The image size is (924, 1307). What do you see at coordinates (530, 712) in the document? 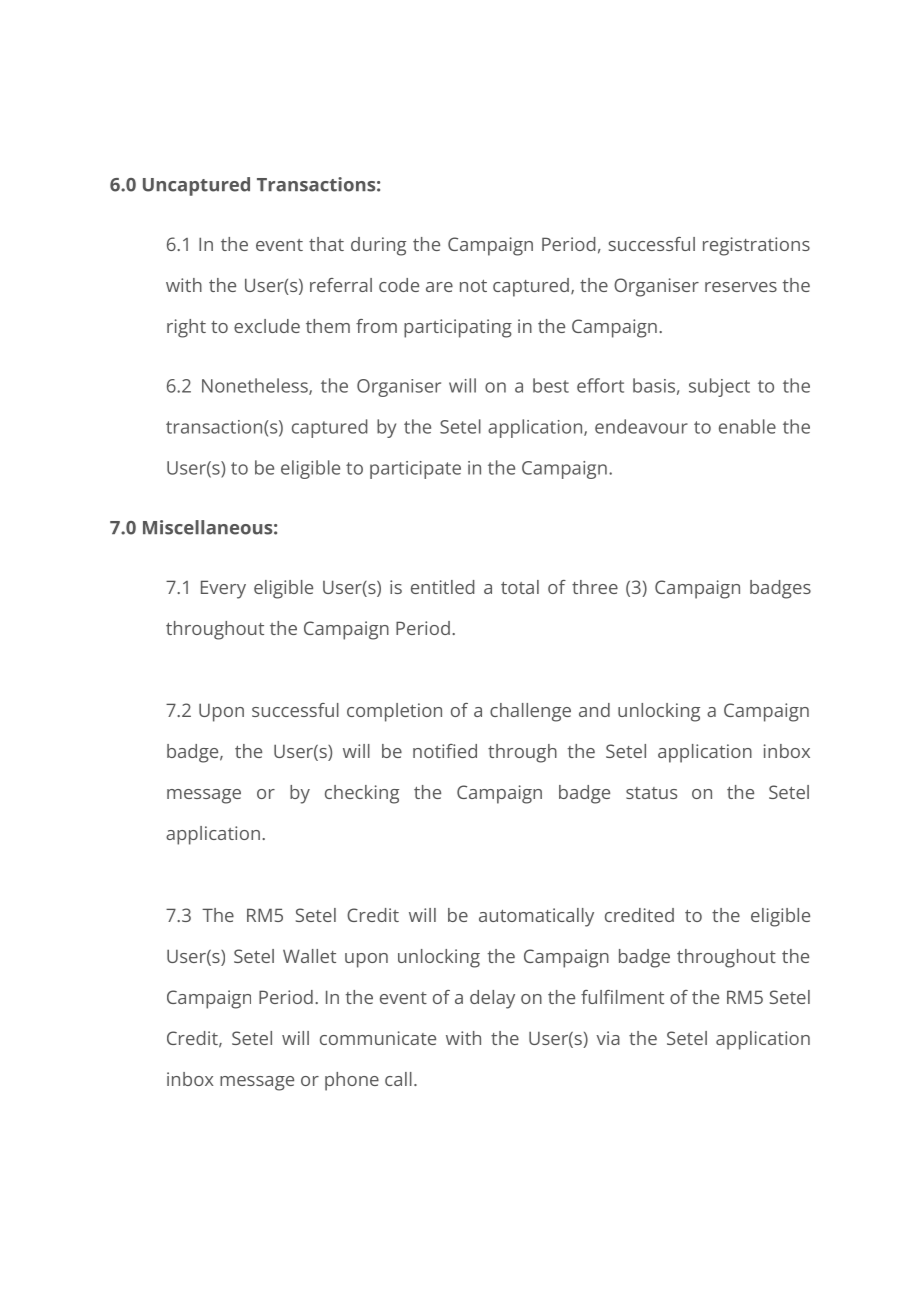
I see `challenge` at bounding box center [530, 712].
